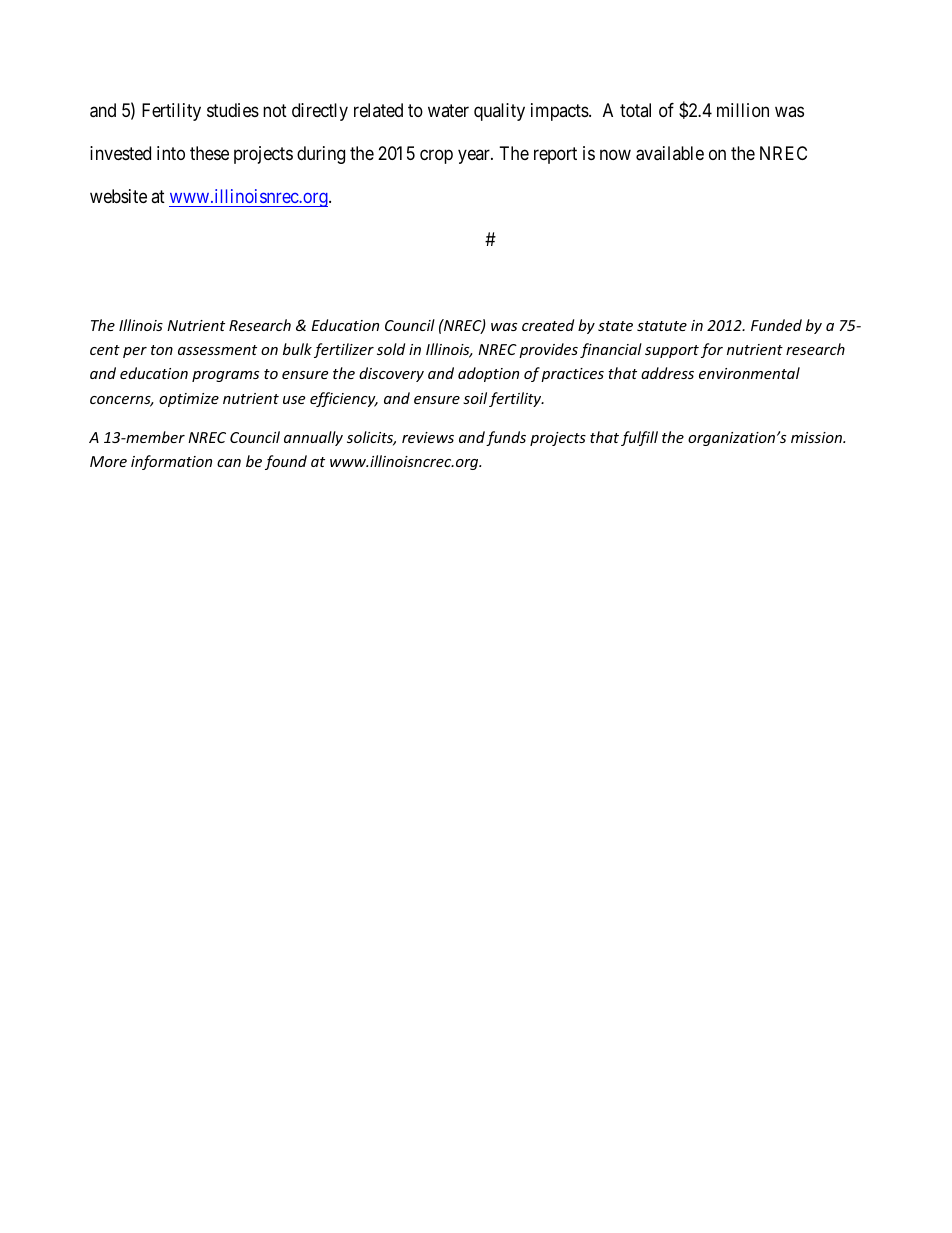 The width and height of the image is (952, 1233). Describe the element at coordinates (448, 110) in the image. I see `water` at that location.
